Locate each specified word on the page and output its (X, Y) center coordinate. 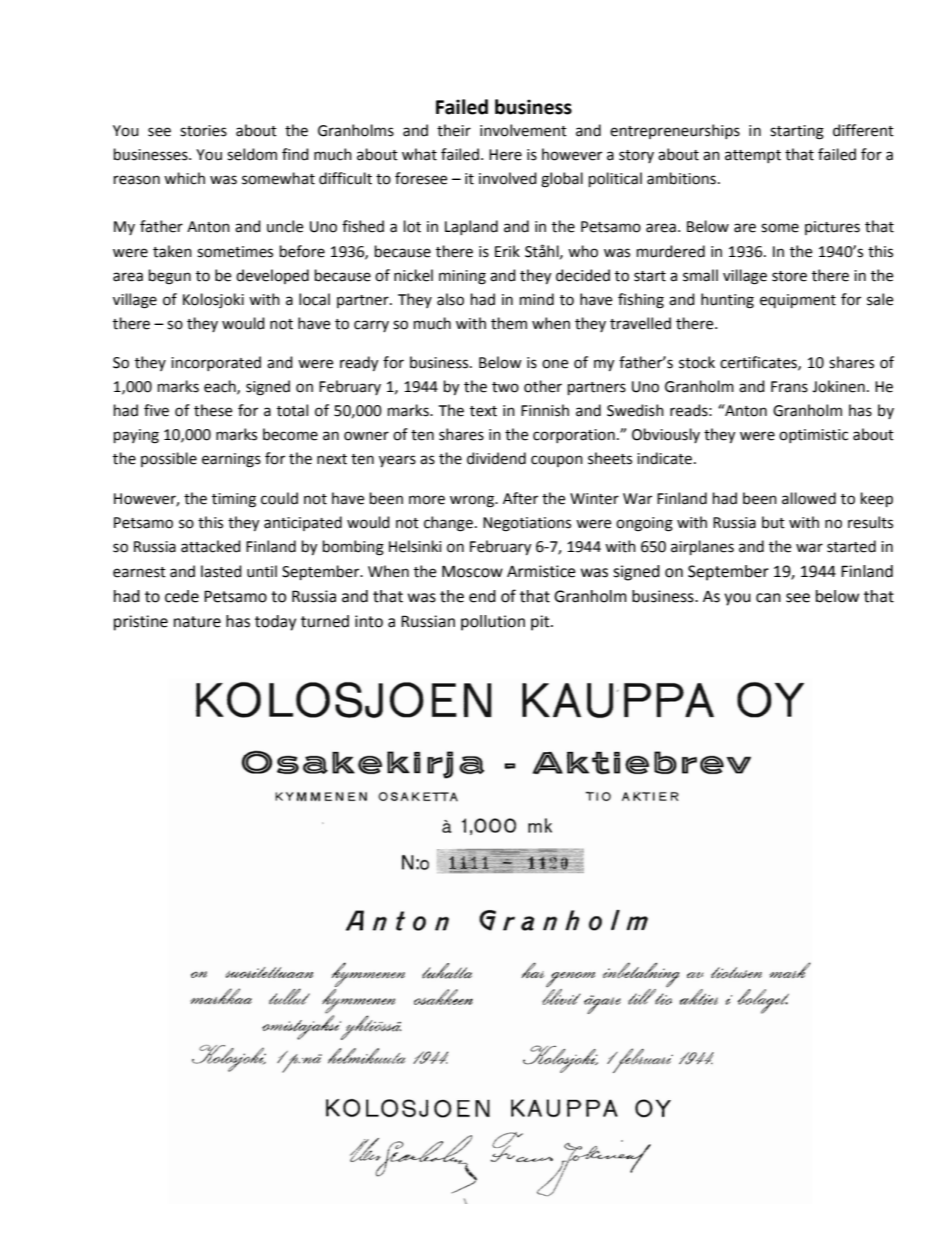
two (505, 387)
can (768, 598)
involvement (523, 130)
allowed (809, 498)
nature (197, 622)
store (789, 276)
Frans (789, 387)
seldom (252, 154)
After (520, 498)
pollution (493, 623)
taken (172, 251)
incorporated (216, 363)
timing (234, 500)
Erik (507, 251)
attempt (753, 156)
